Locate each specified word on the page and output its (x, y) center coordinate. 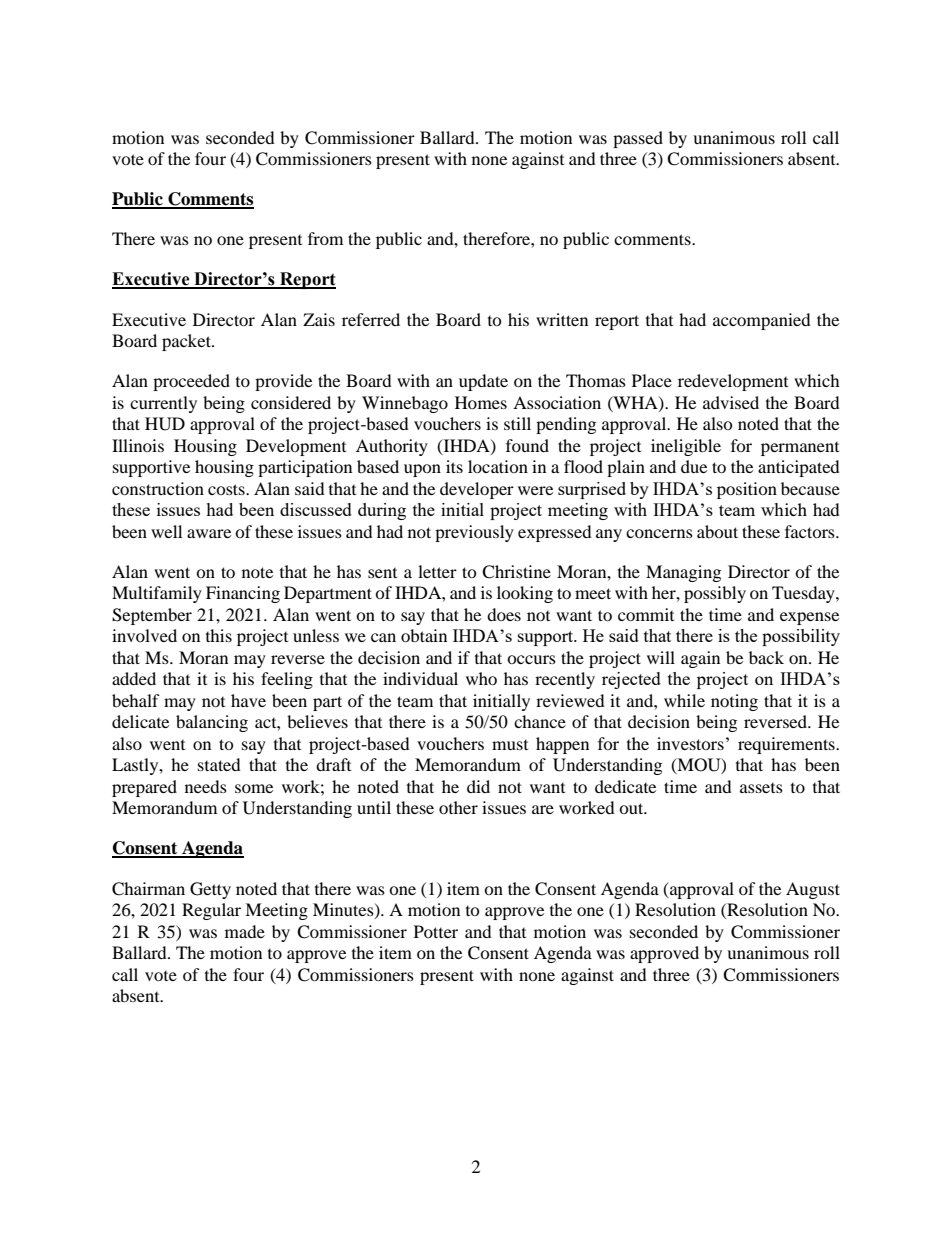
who (481, 678)
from (325, 238)
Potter (436, 931)
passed (638, 139)
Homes (481, 402)
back (766, 657)
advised (731, 402)
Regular (211, 911)
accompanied (762, 321)
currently (163, 404)
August (813, 890)
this (219, 635)
